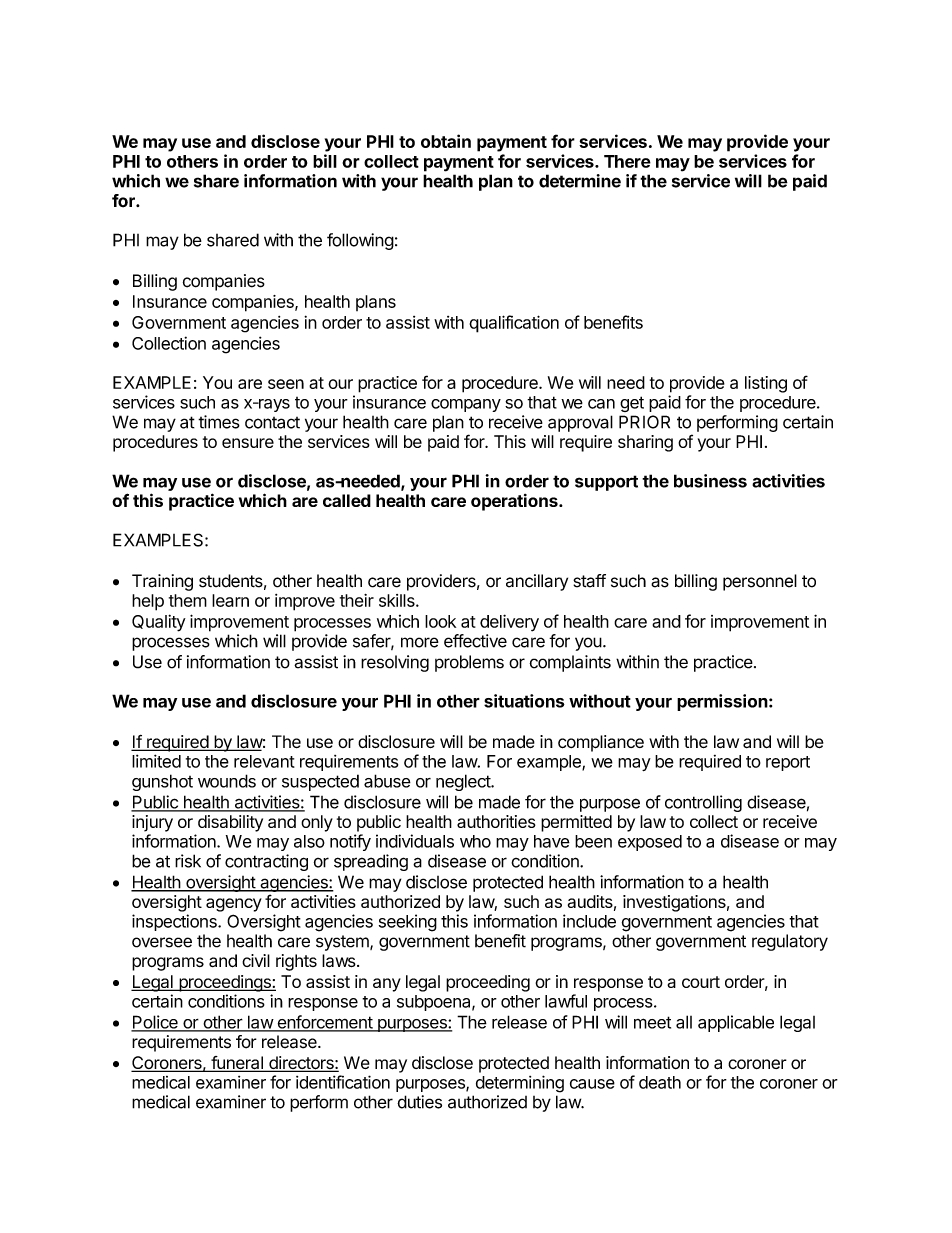 This screenshot has height=1233, width=952. What do you see at coordinates (264, 761) in the screenshot?
I see `relevant` at bounding box center [264, 761].
